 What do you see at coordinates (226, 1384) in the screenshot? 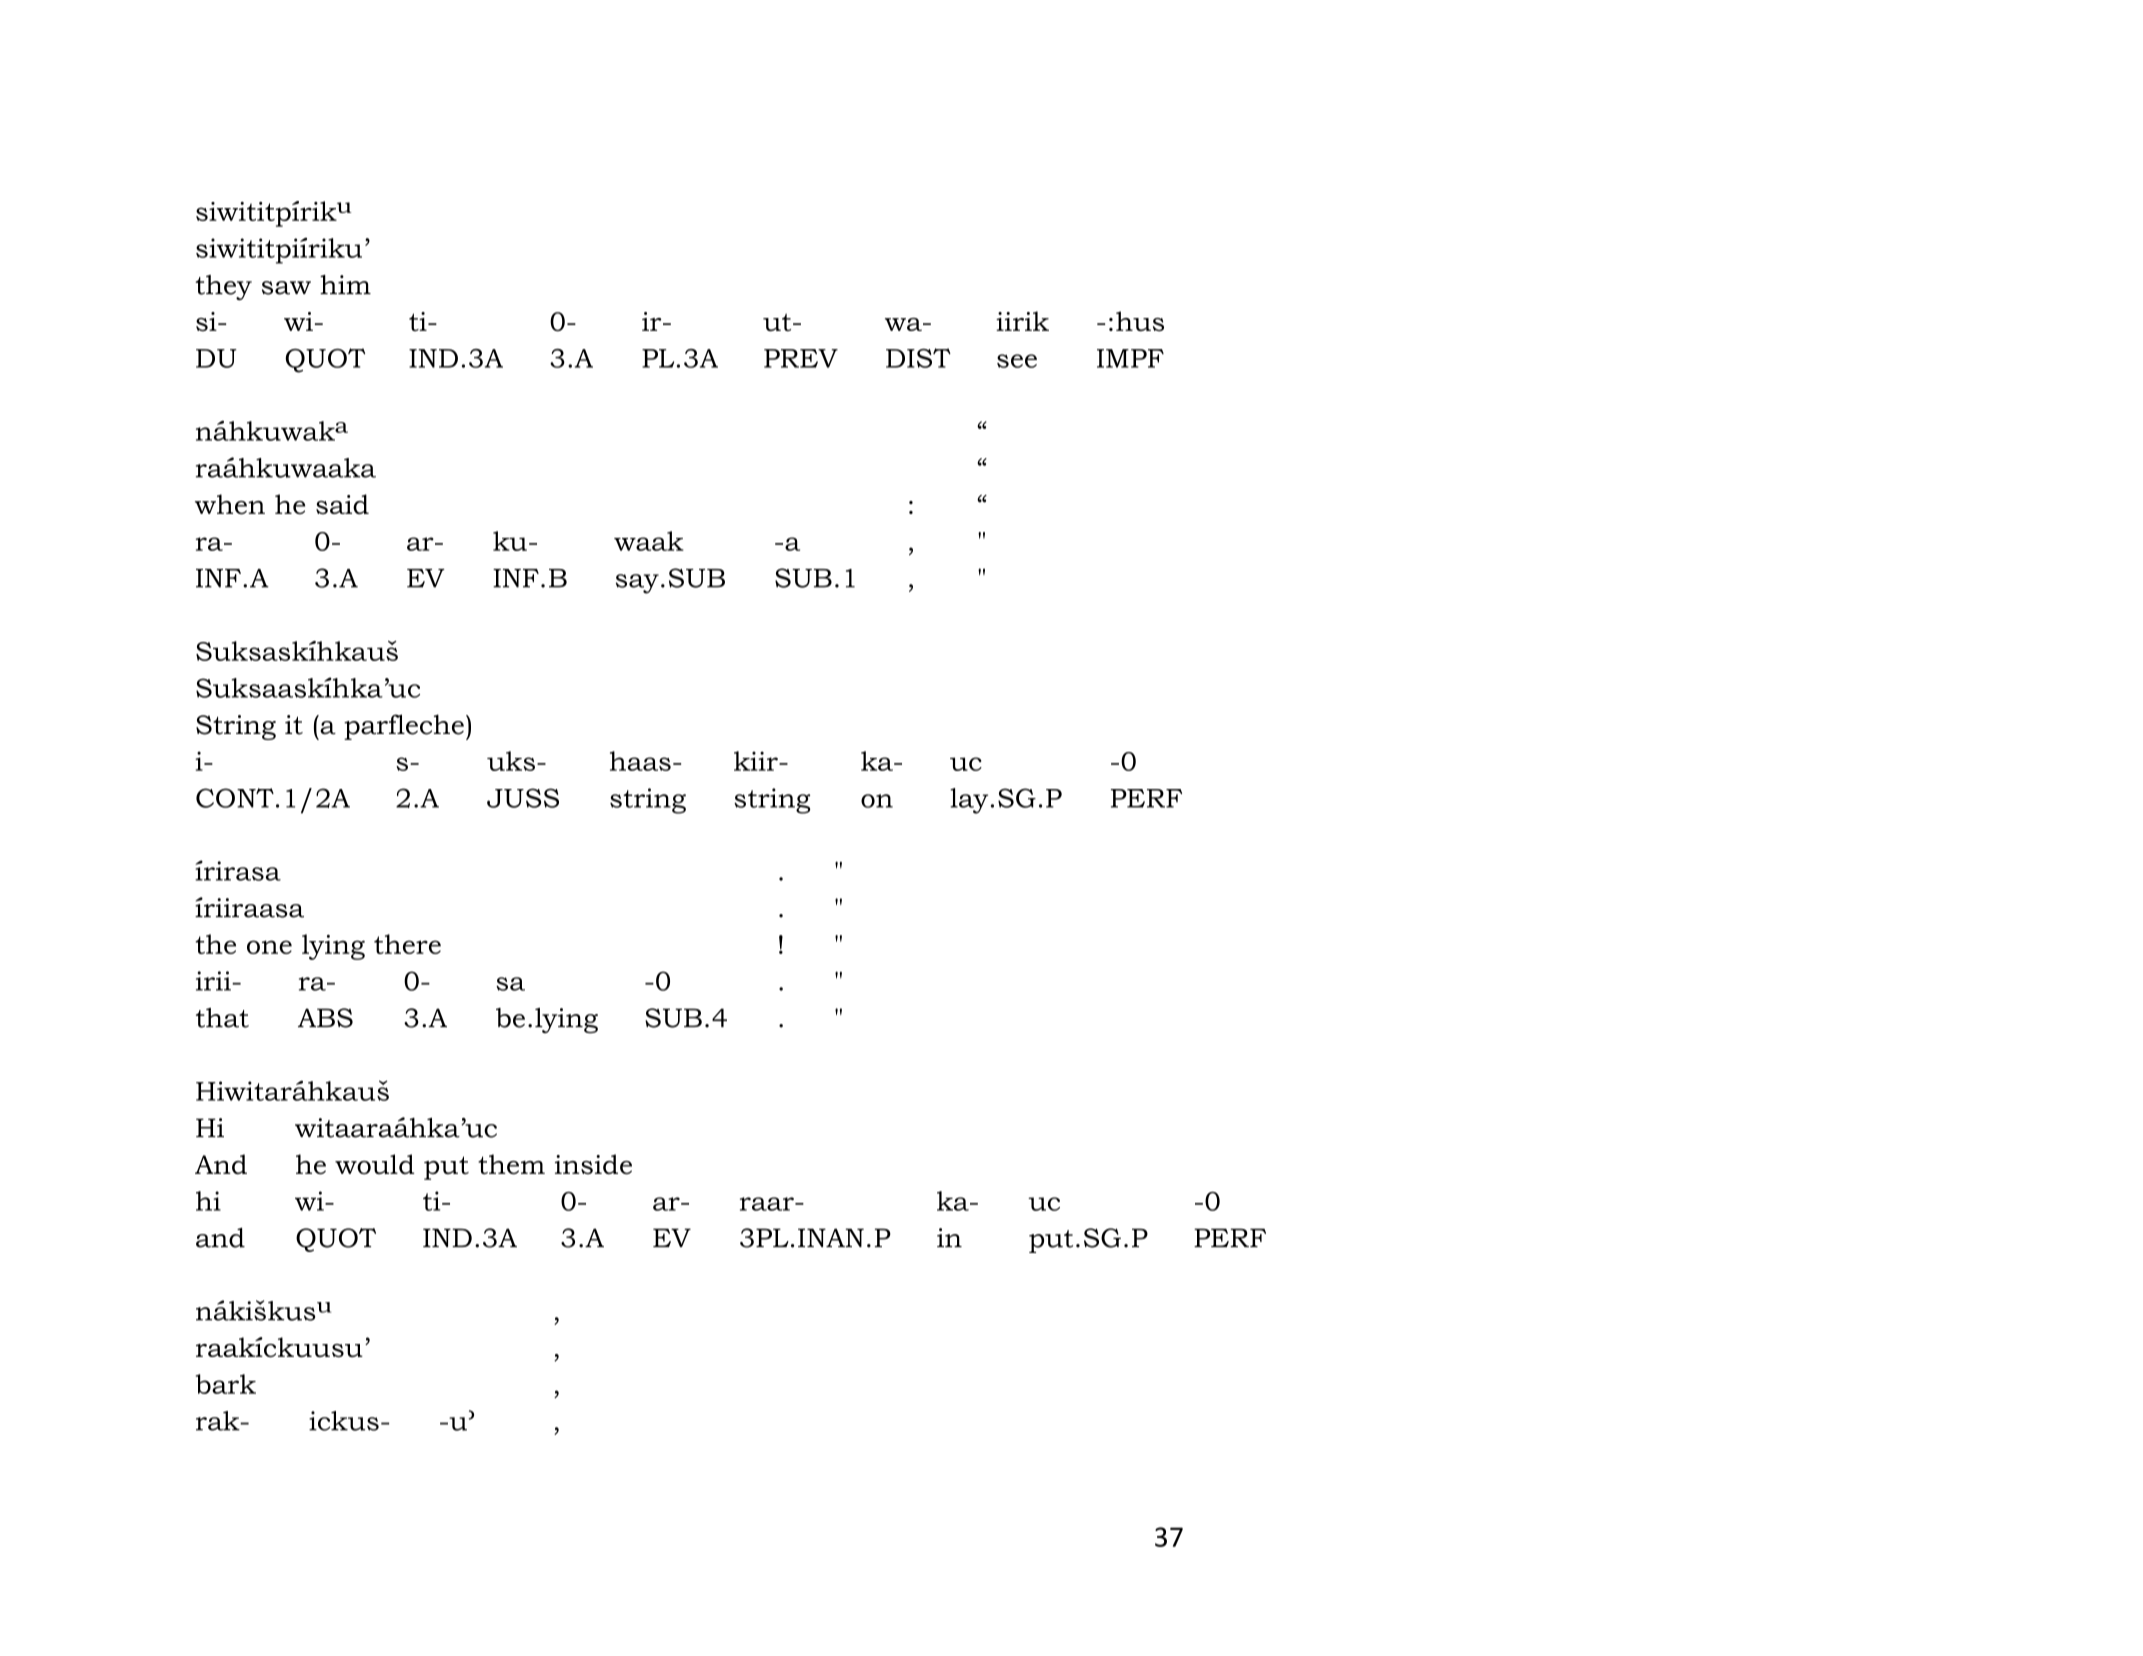
I see `bark` at bounding box center [226, 1384].
